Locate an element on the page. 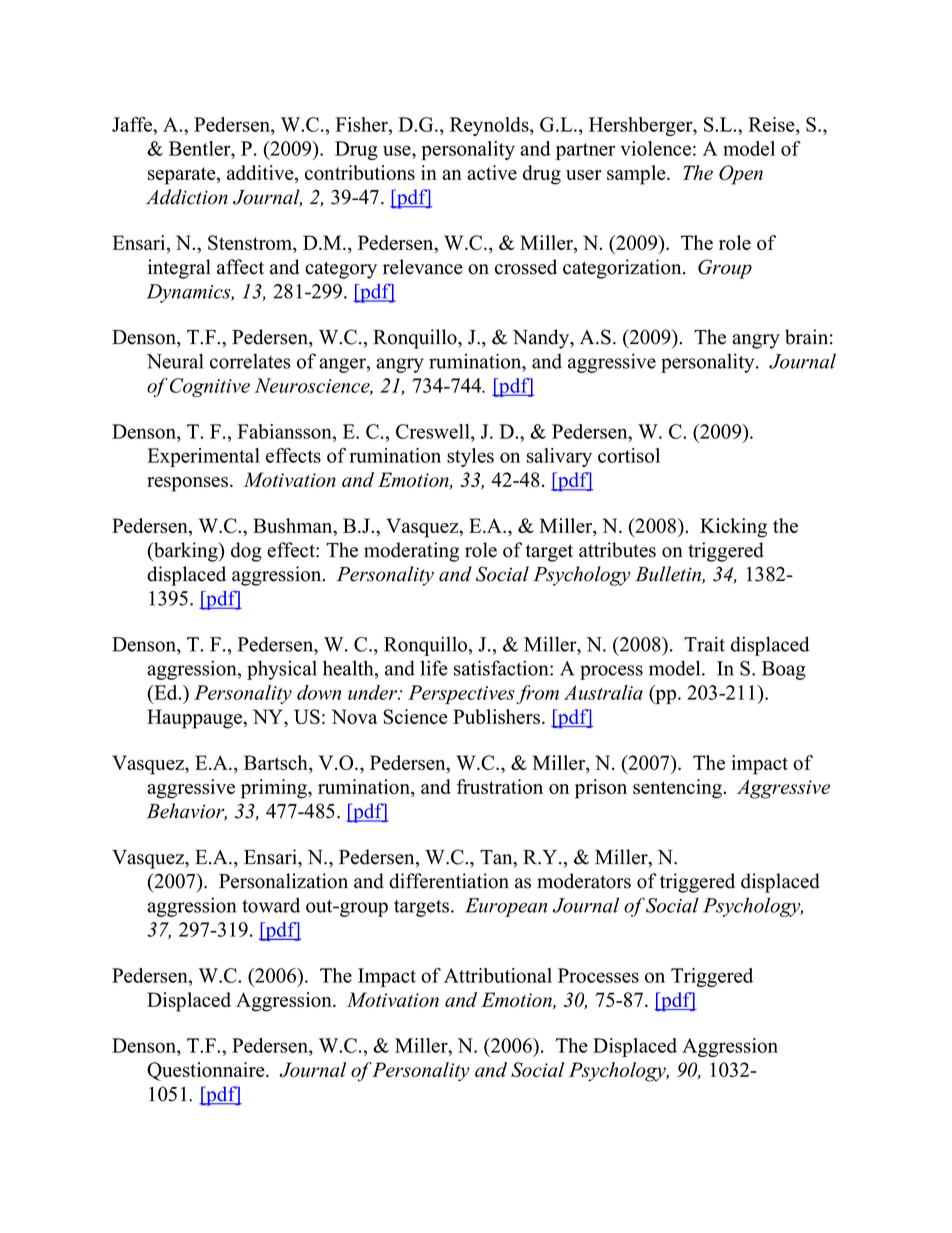 This page has width=952, height=1233. European is located at coordinates (506, 907).
